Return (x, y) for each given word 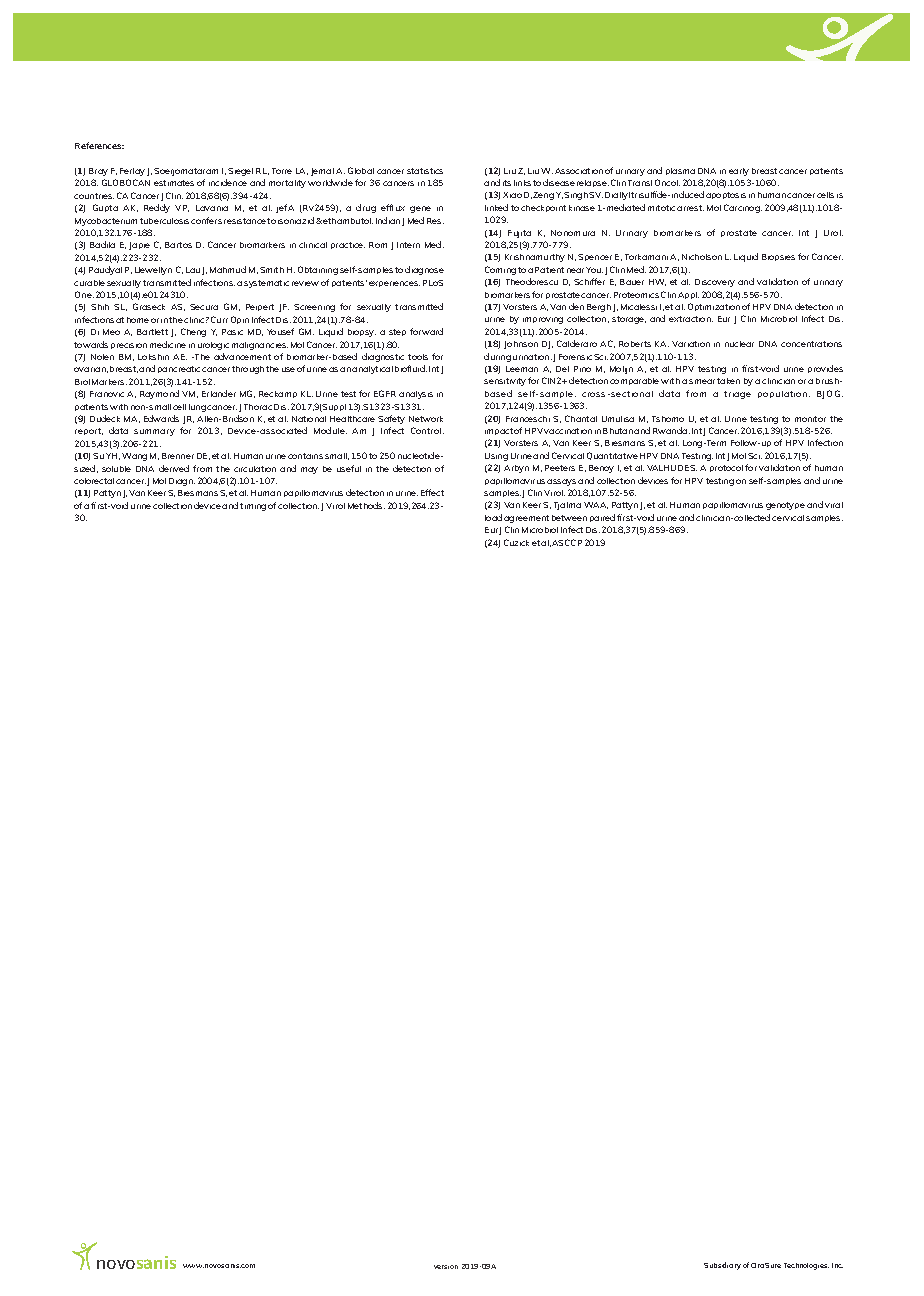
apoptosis (726, 195)
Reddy (157, 208)
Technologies (806, 1266)
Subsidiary (722, 1266)
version (446, 1267)
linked (496, 207)
